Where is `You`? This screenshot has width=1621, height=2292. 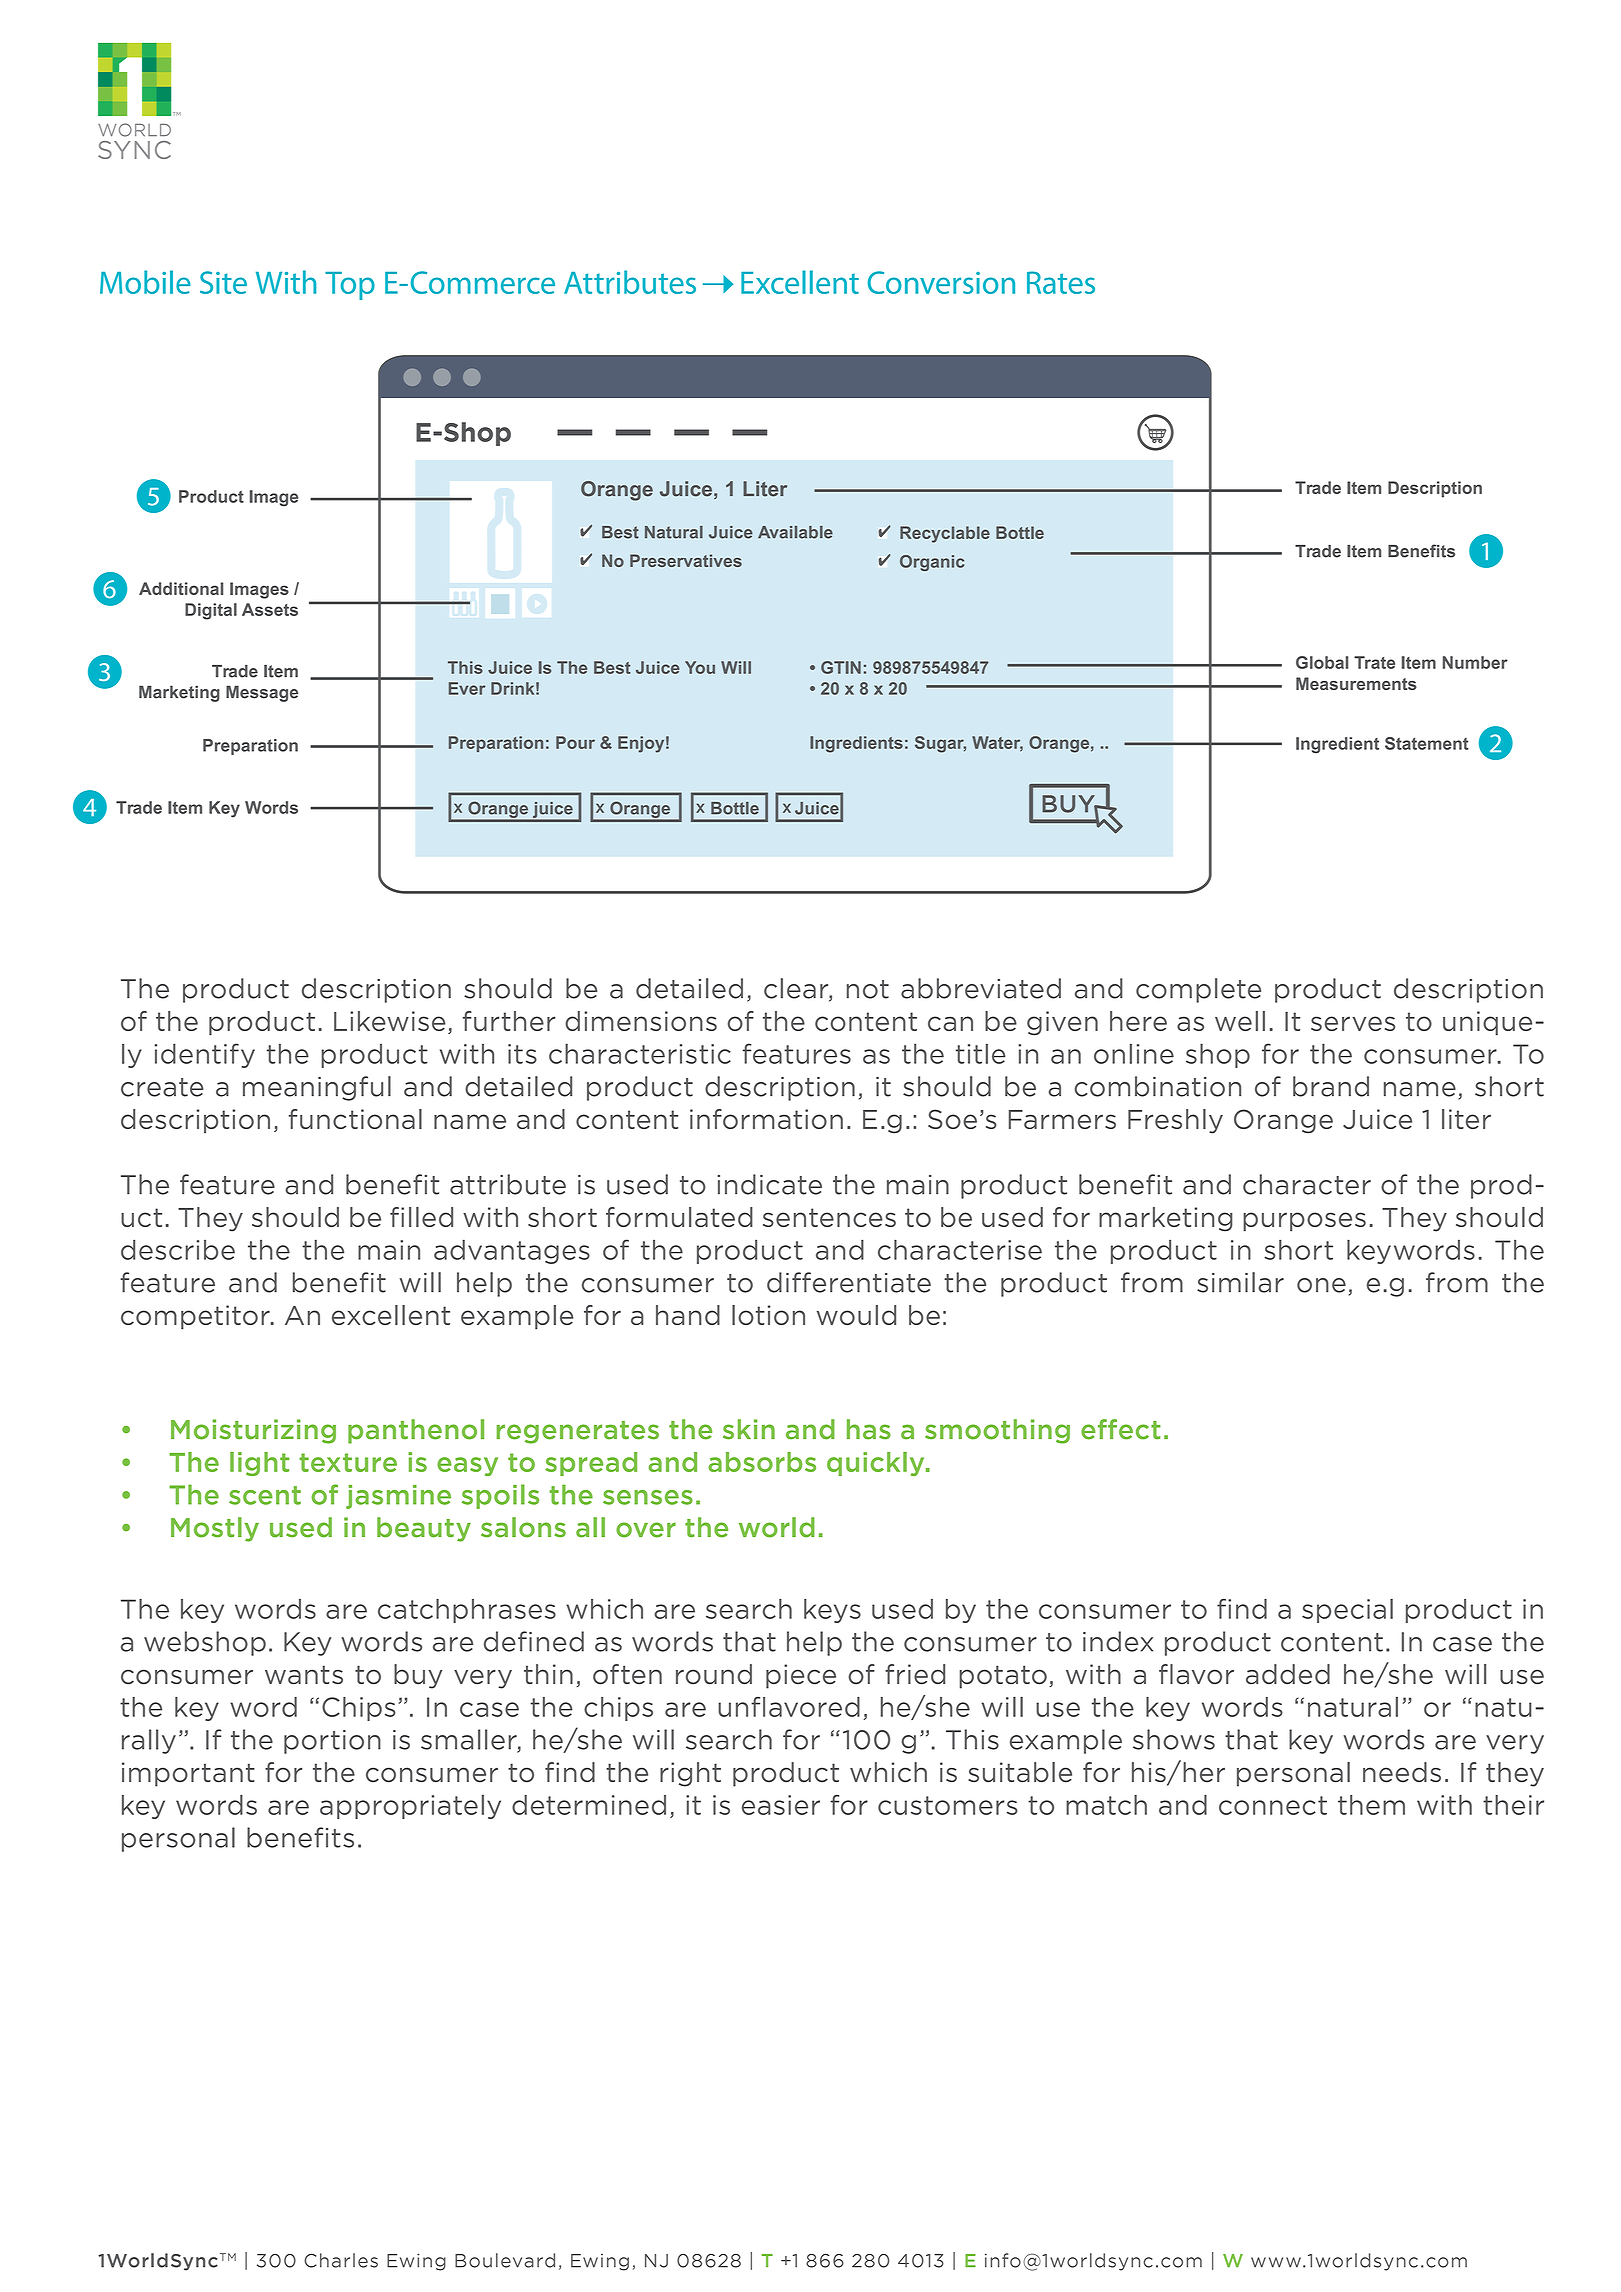
You is located at coordinates (700, 667).
